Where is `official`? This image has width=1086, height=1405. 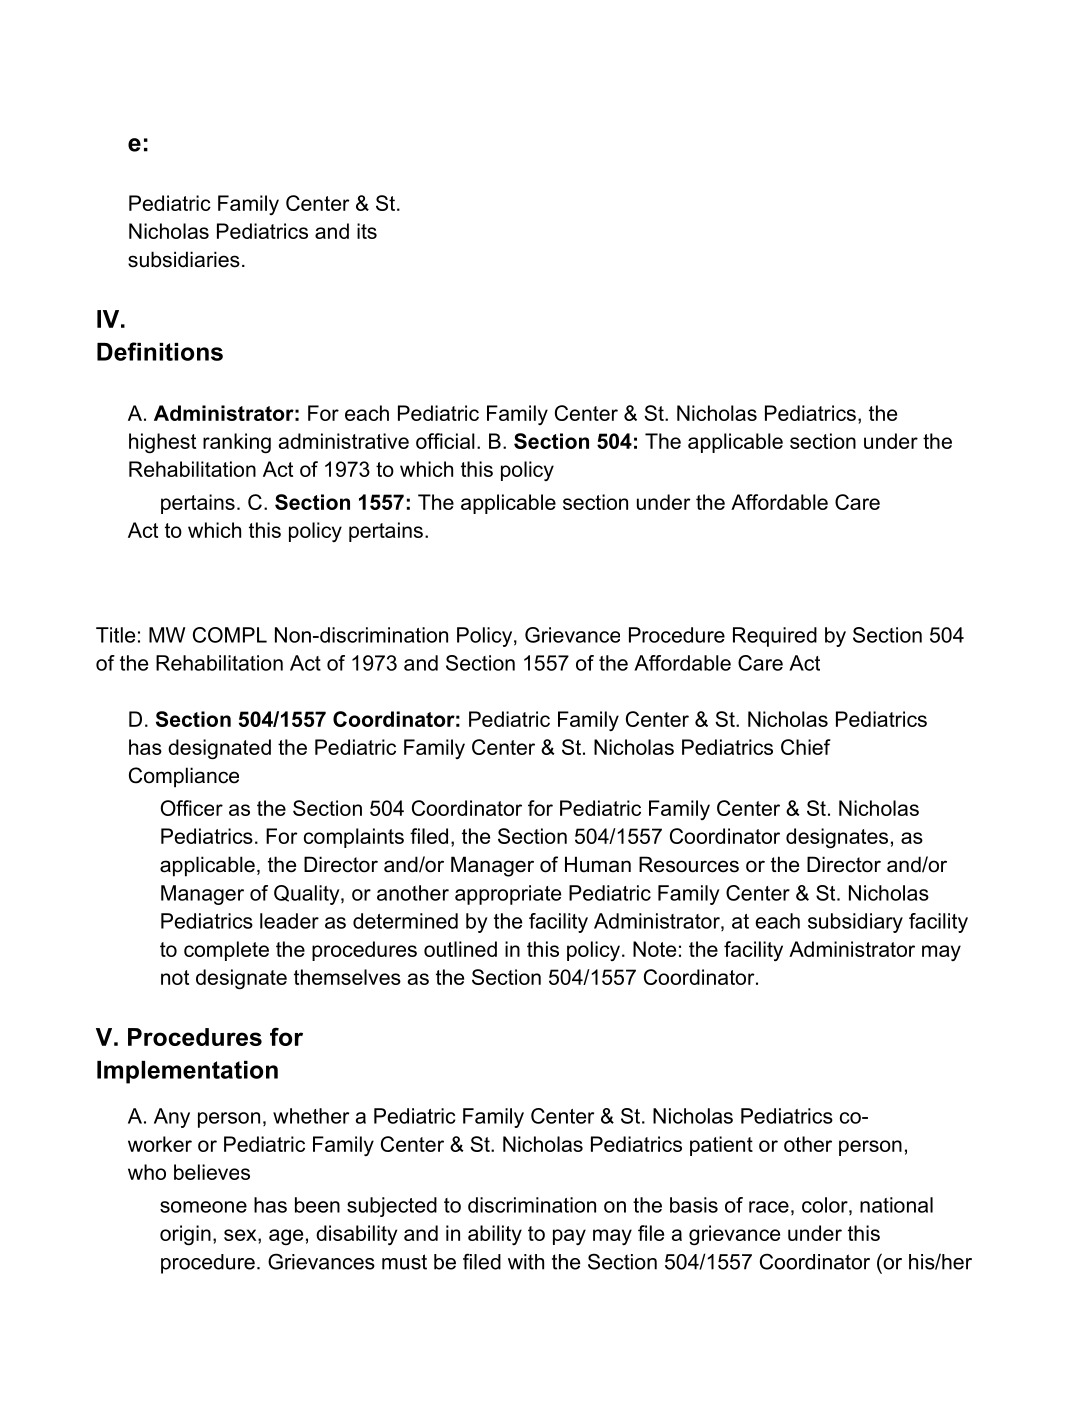 official is located at coordinates (445, 441).
